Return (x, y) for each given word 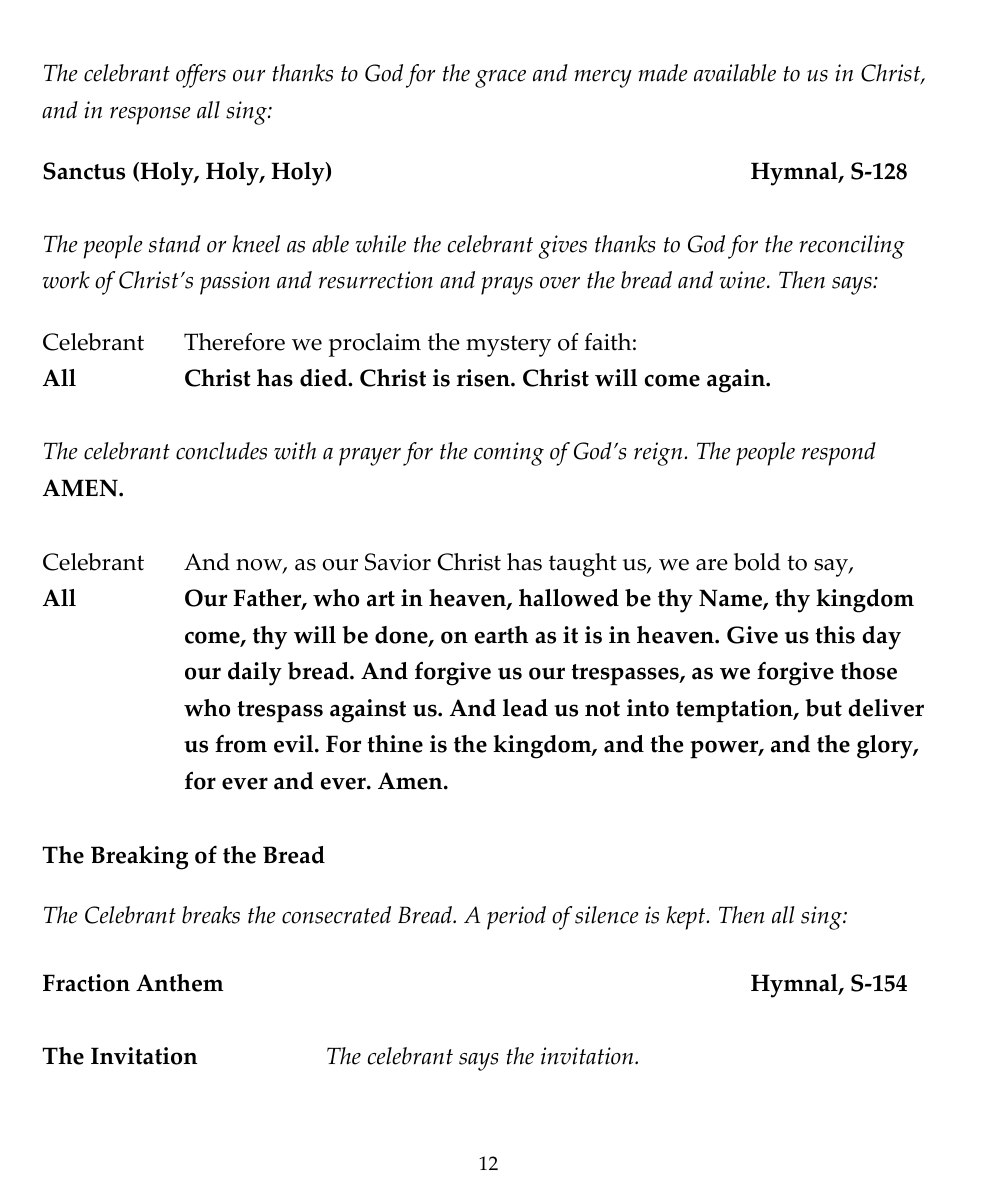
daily (255, 674)
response (150, 116)
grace (500, 79)
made (663, 73)
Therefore (234, 342)
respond (839, 454)
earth (501, 635)
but (823, 708)
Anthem (179, 983)
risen (484, 378)
